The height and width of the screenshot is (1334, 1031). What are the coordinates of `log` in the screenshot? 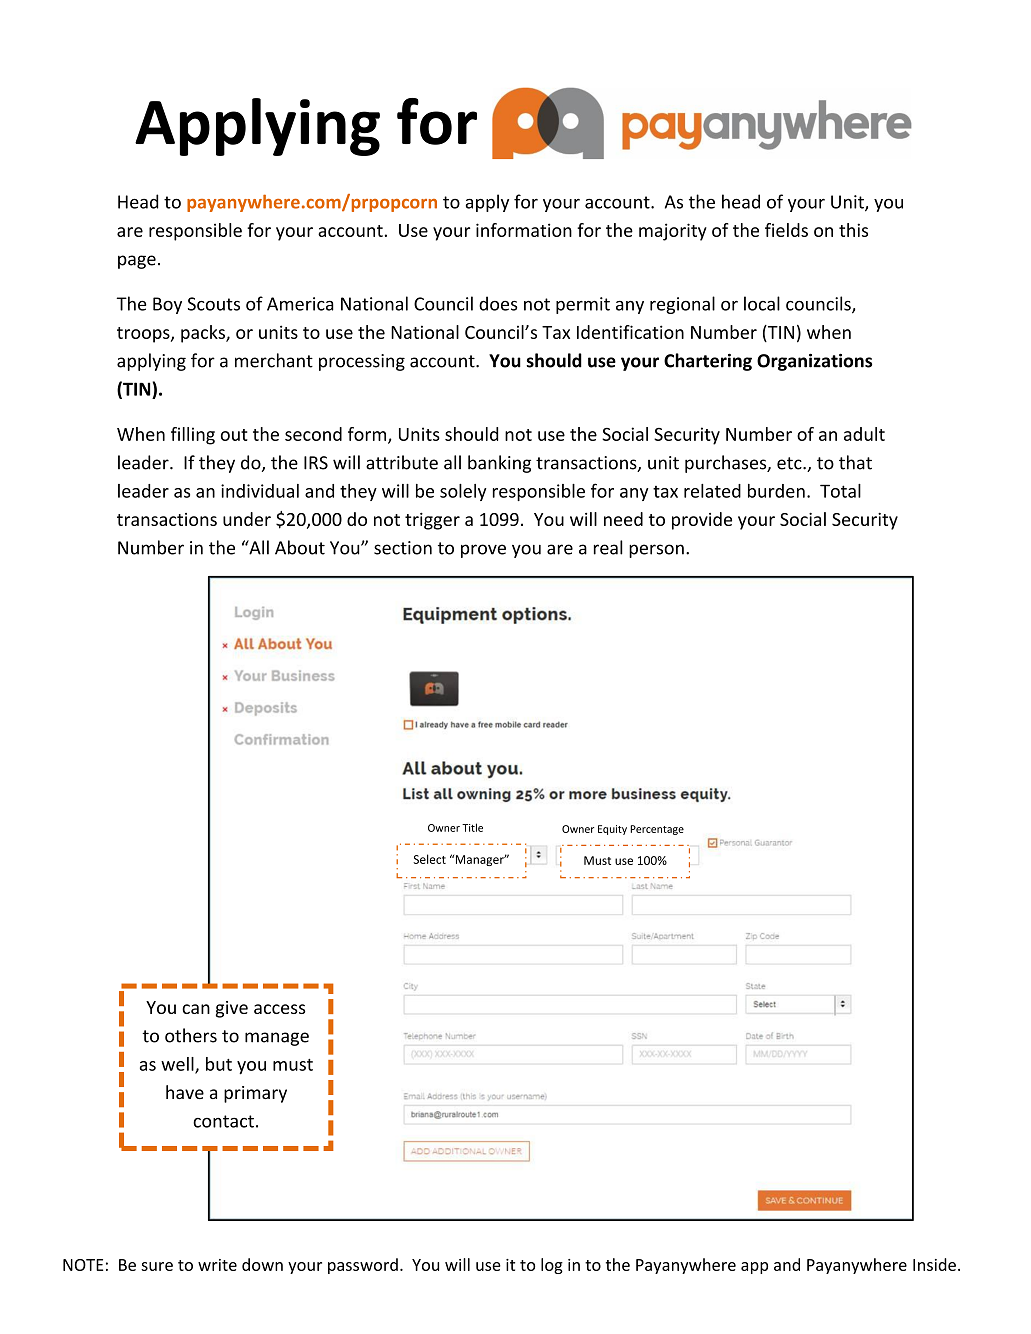 It's located at (552, 1266).
